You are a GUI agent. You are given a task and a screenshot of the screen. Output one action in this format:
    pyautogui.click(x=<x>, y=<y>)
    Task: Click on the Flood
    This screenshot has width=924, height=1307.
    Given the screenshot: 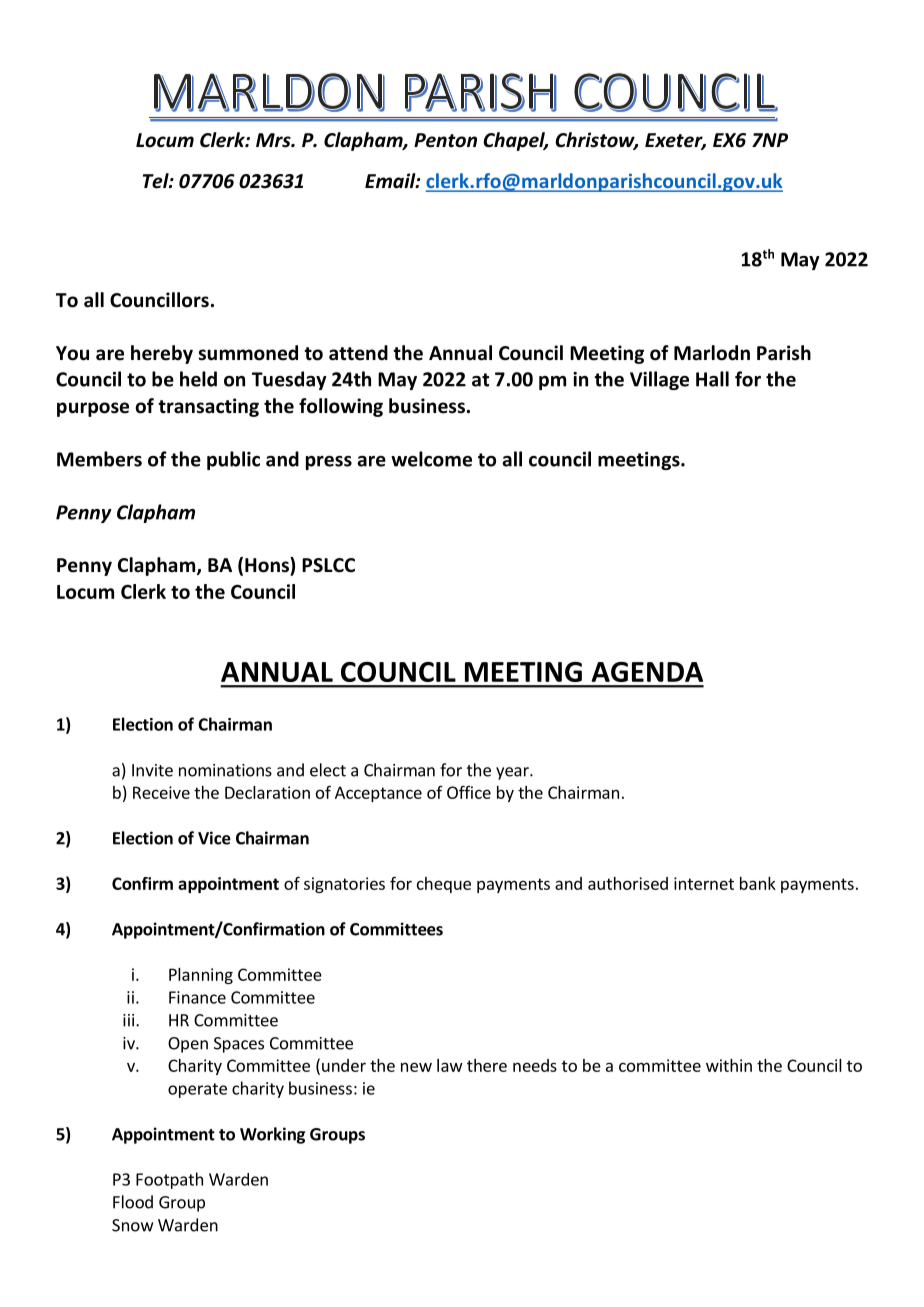 What is the action you would take?
    pyautogui.click(x=133, y=1202)
